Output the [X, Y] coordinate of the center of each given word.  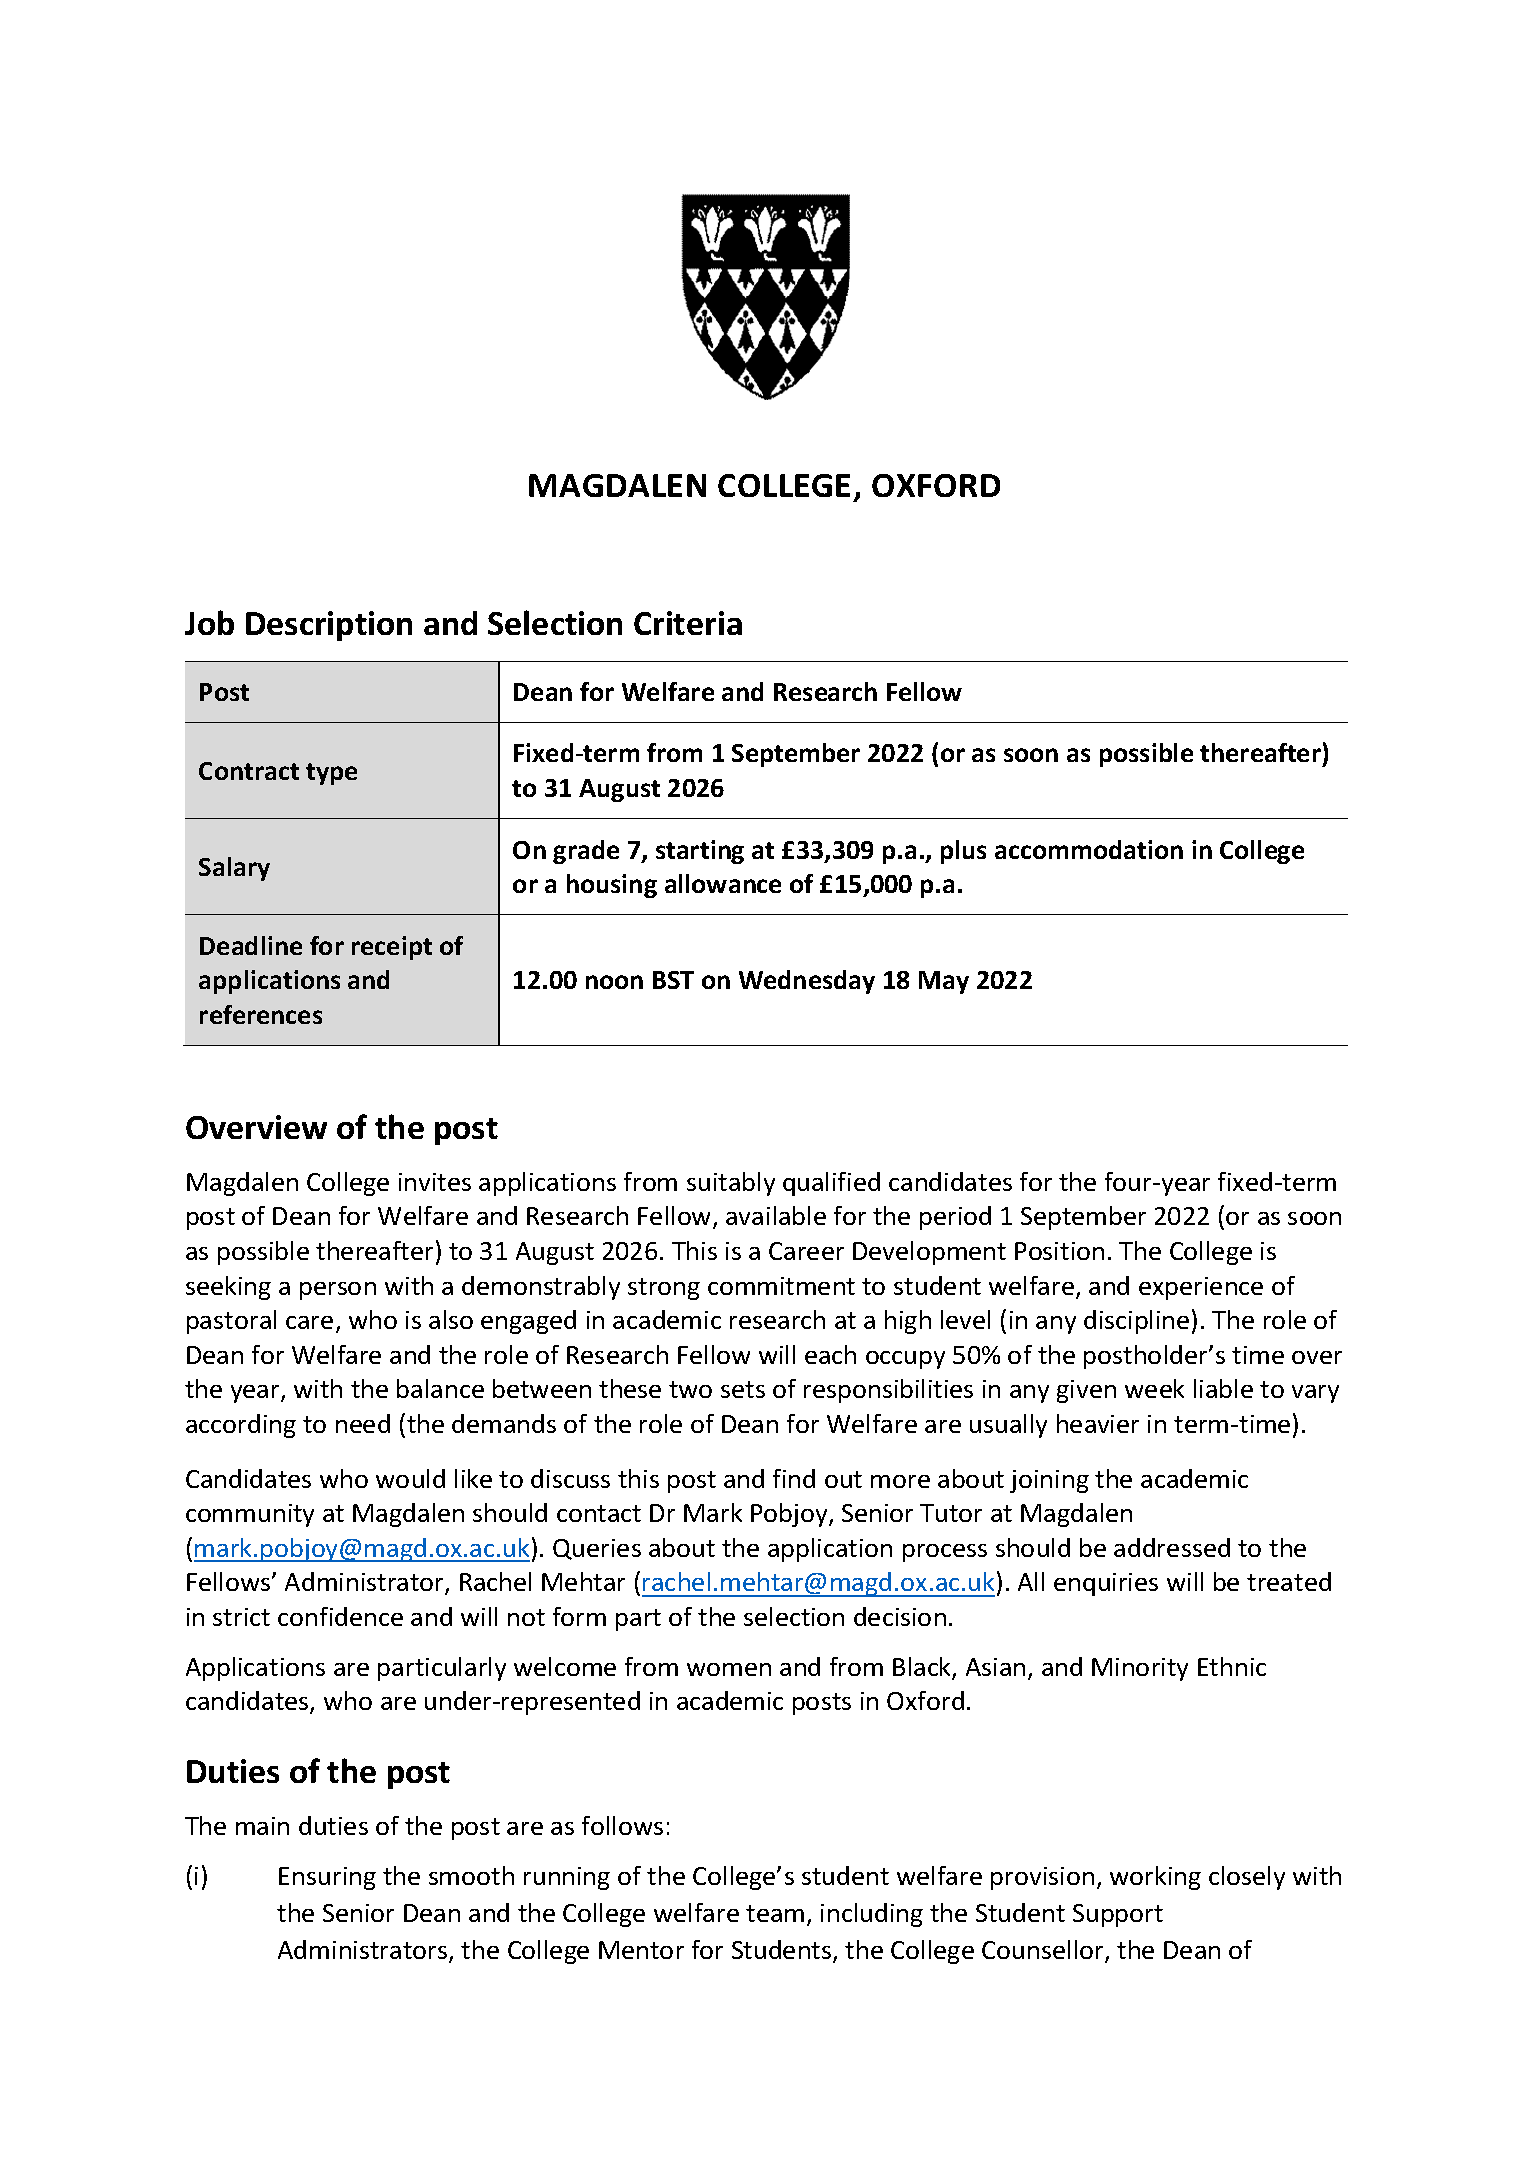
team [775, 1913]
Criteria [688, 623]
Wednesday [807, 982]
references [261, 1014]
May [944, 982]
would [410, 1478]
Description [329, 626]
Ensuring [327, 1878]
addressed [1172, 1547]
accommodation [1089, 849]
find [794, 1478]
